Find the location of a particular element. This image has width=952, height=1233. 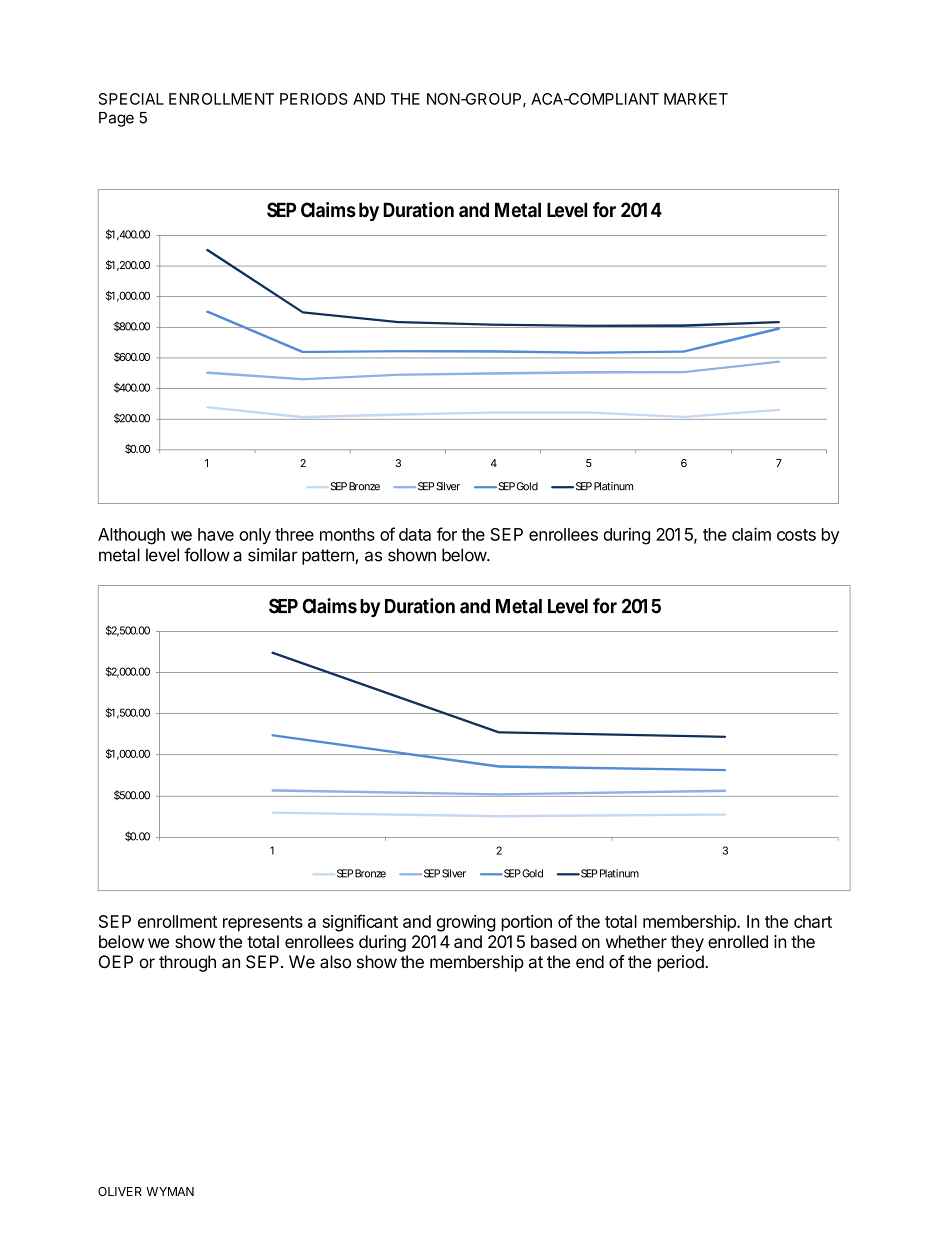

MARKET is located at coordinates (696, 99).
